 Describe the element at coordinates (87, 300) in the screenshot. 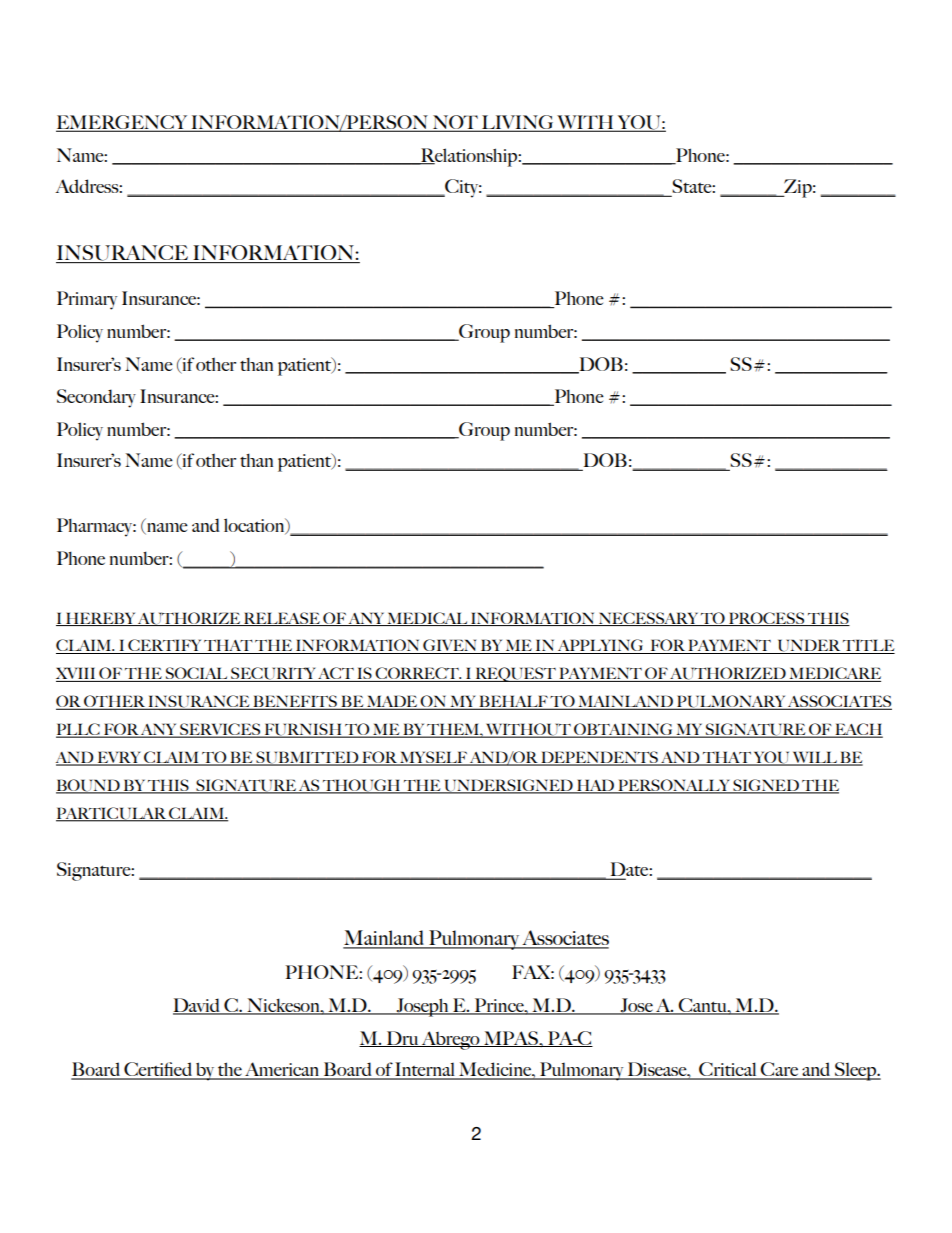

I see `Primary` at that location.
